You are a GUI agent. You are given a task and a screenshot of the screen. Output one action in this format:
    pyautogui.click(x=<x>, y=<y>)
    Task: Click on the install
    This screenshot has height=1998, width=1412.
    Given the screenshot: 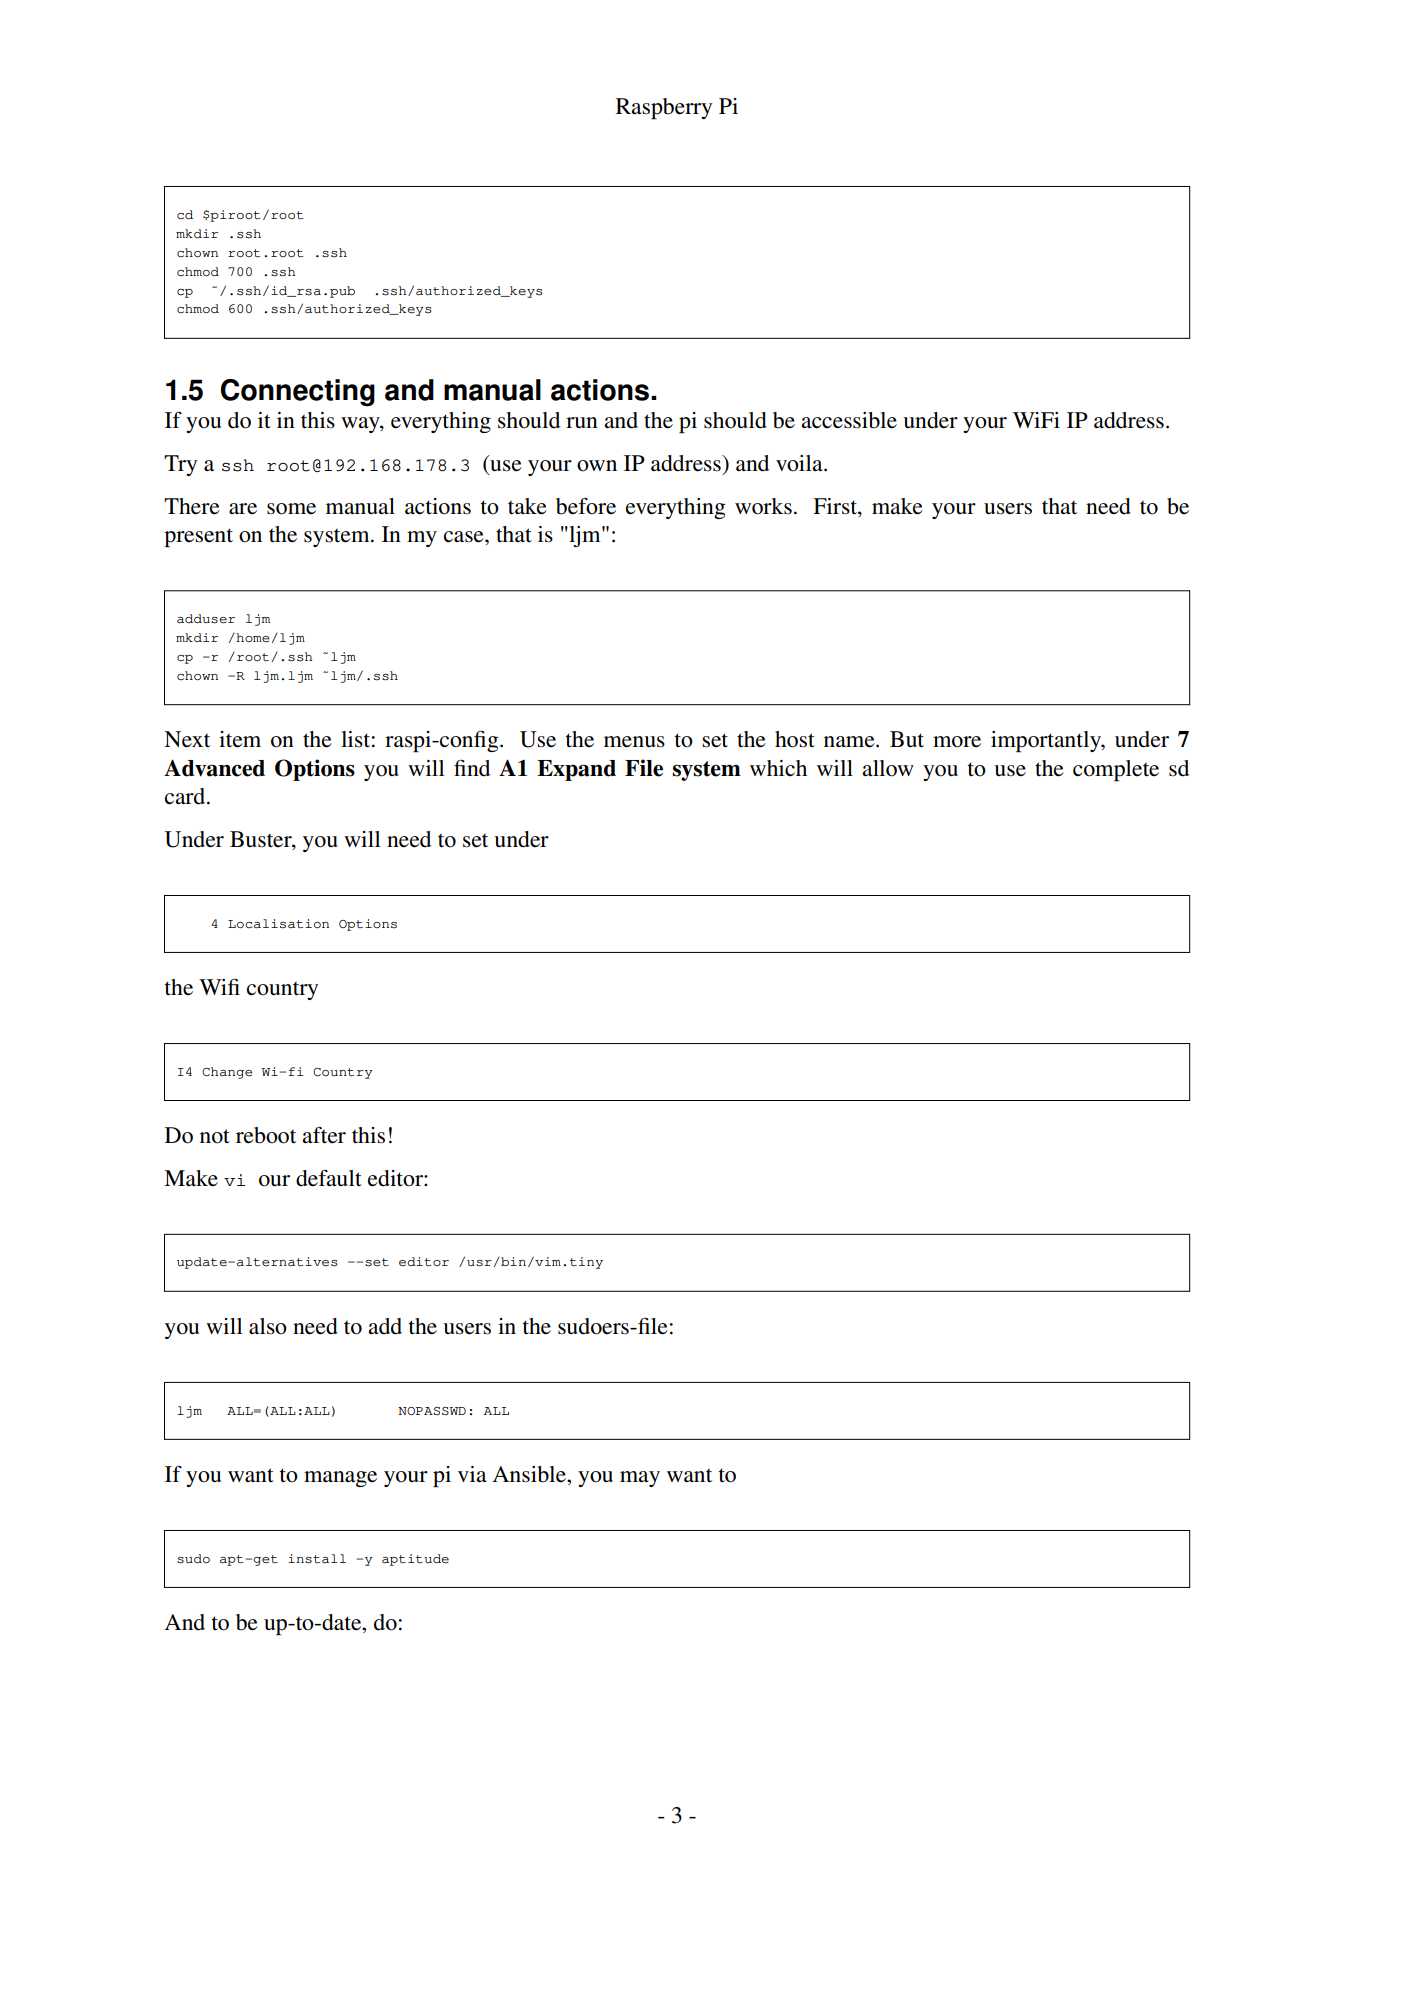 What is the action you would take?
    pyautogui.click(x=317, y=1559)
